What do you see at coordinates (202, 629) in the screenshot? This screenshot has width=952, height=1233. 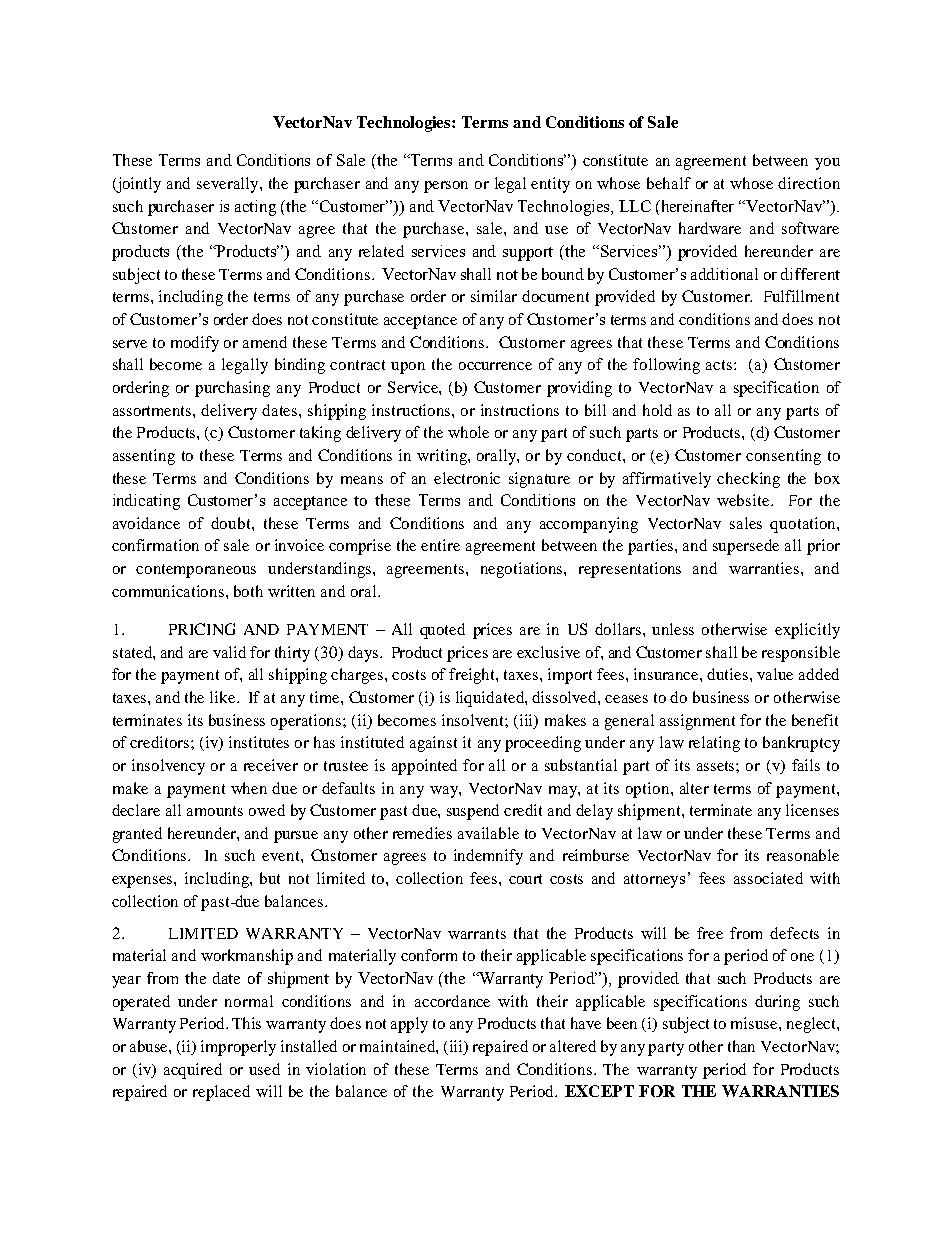 I see `PRICING` at bounding box center [202, 629].
